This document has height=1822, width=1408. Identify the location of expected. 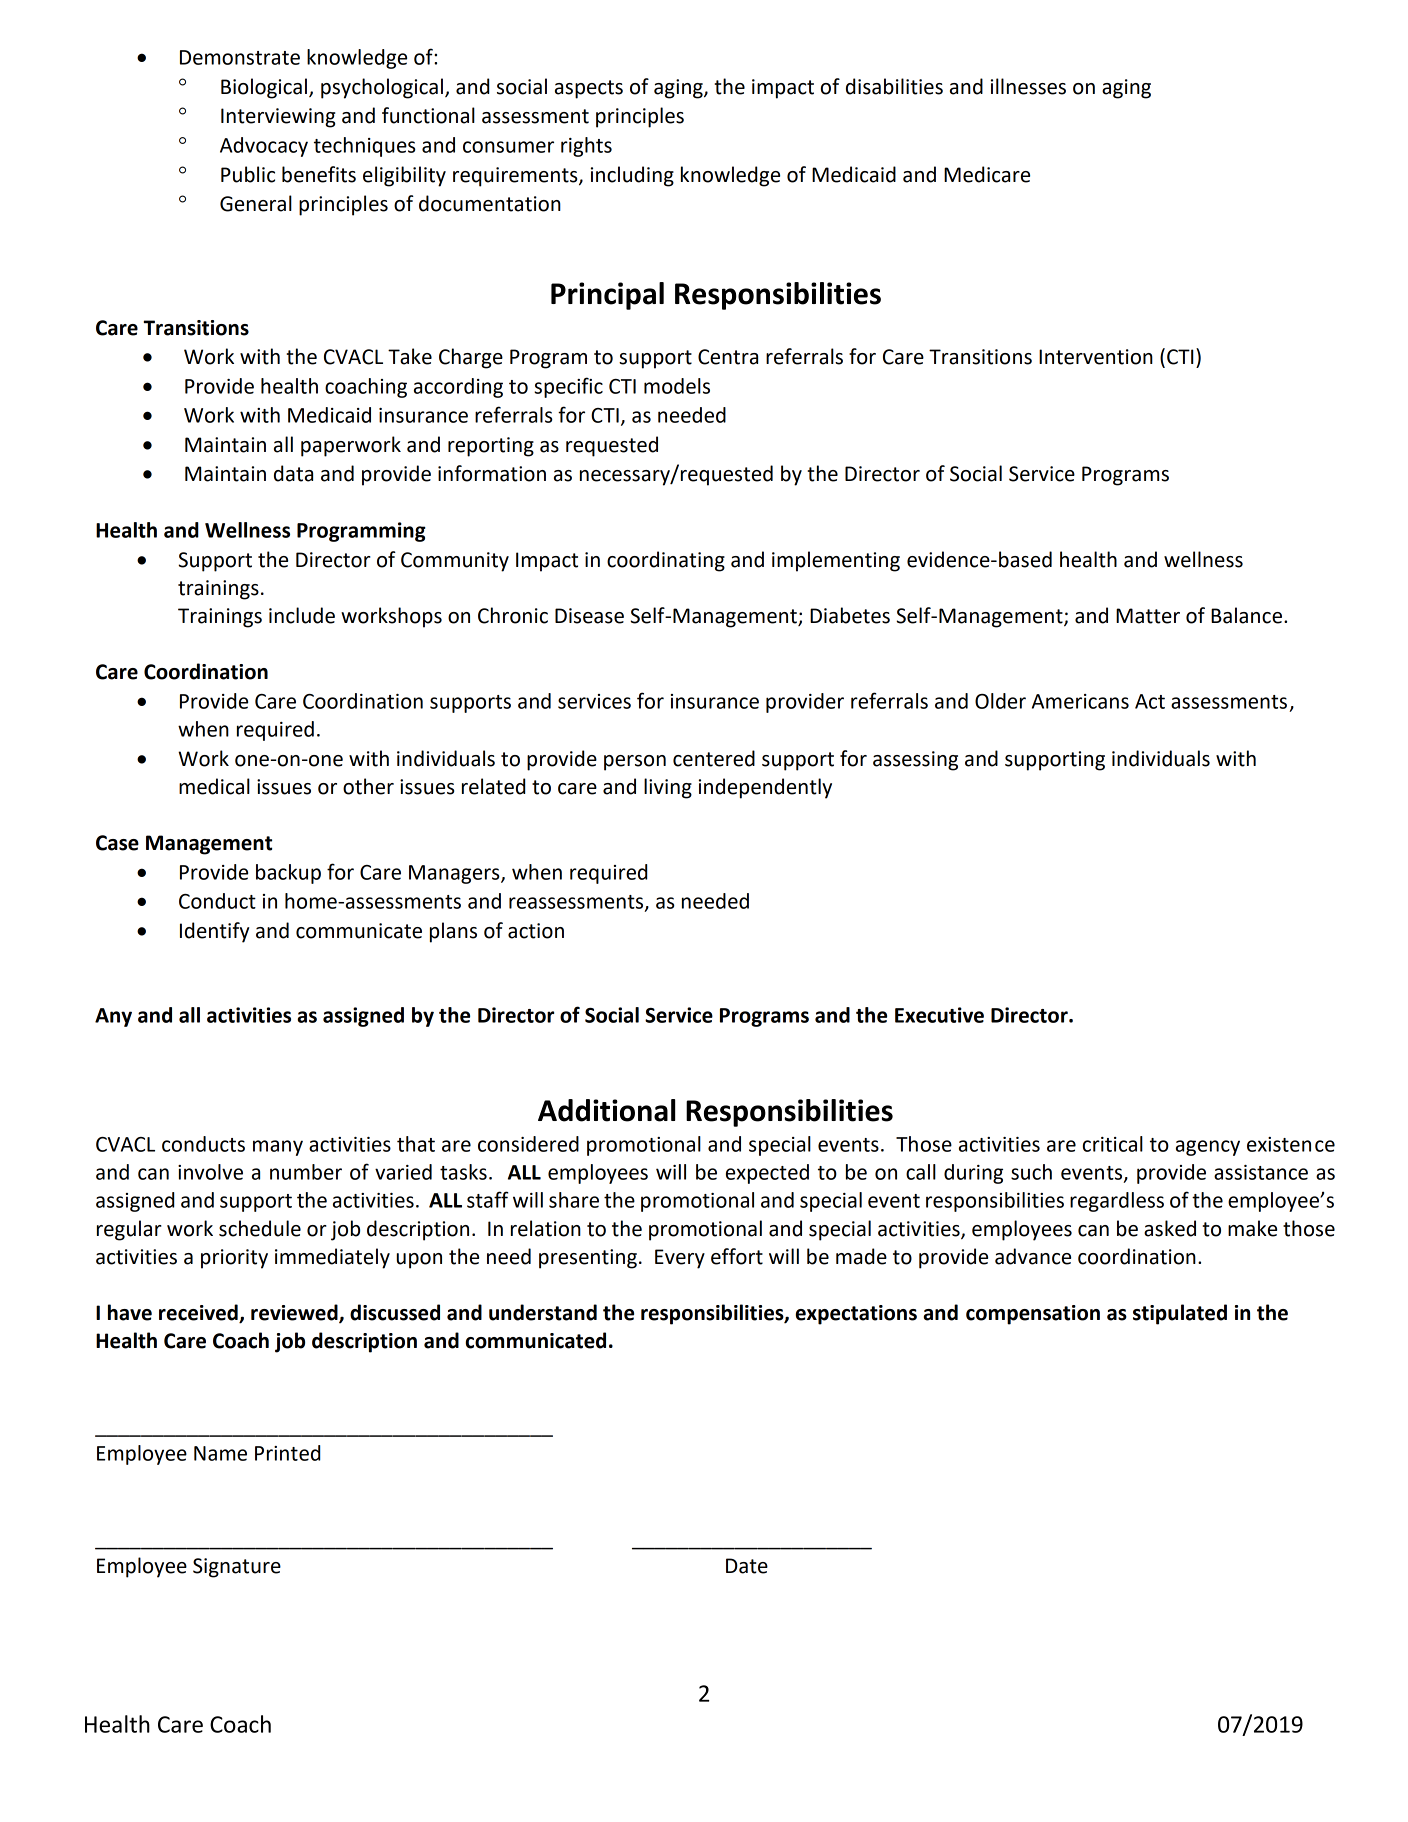
(767, 1174).
